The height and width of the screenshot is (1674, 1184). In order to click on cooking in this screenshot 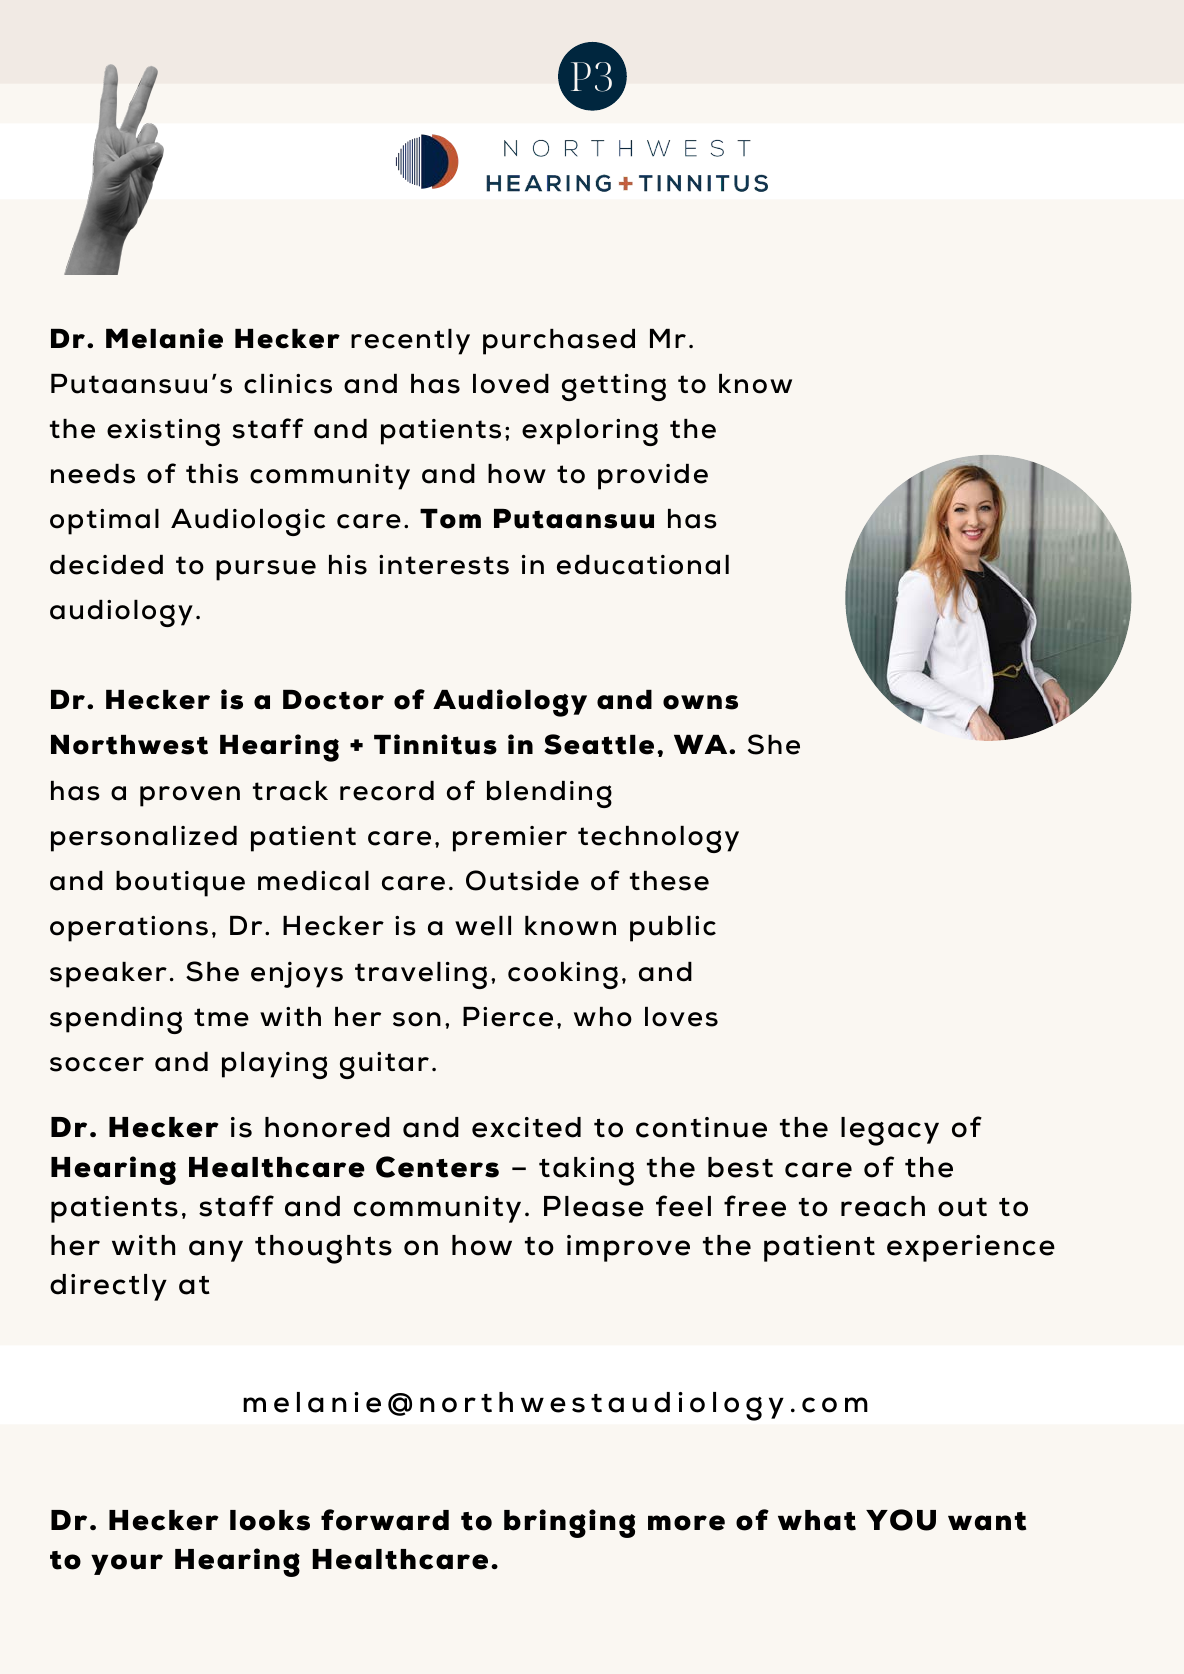, I will do `click(563, 975)`.
